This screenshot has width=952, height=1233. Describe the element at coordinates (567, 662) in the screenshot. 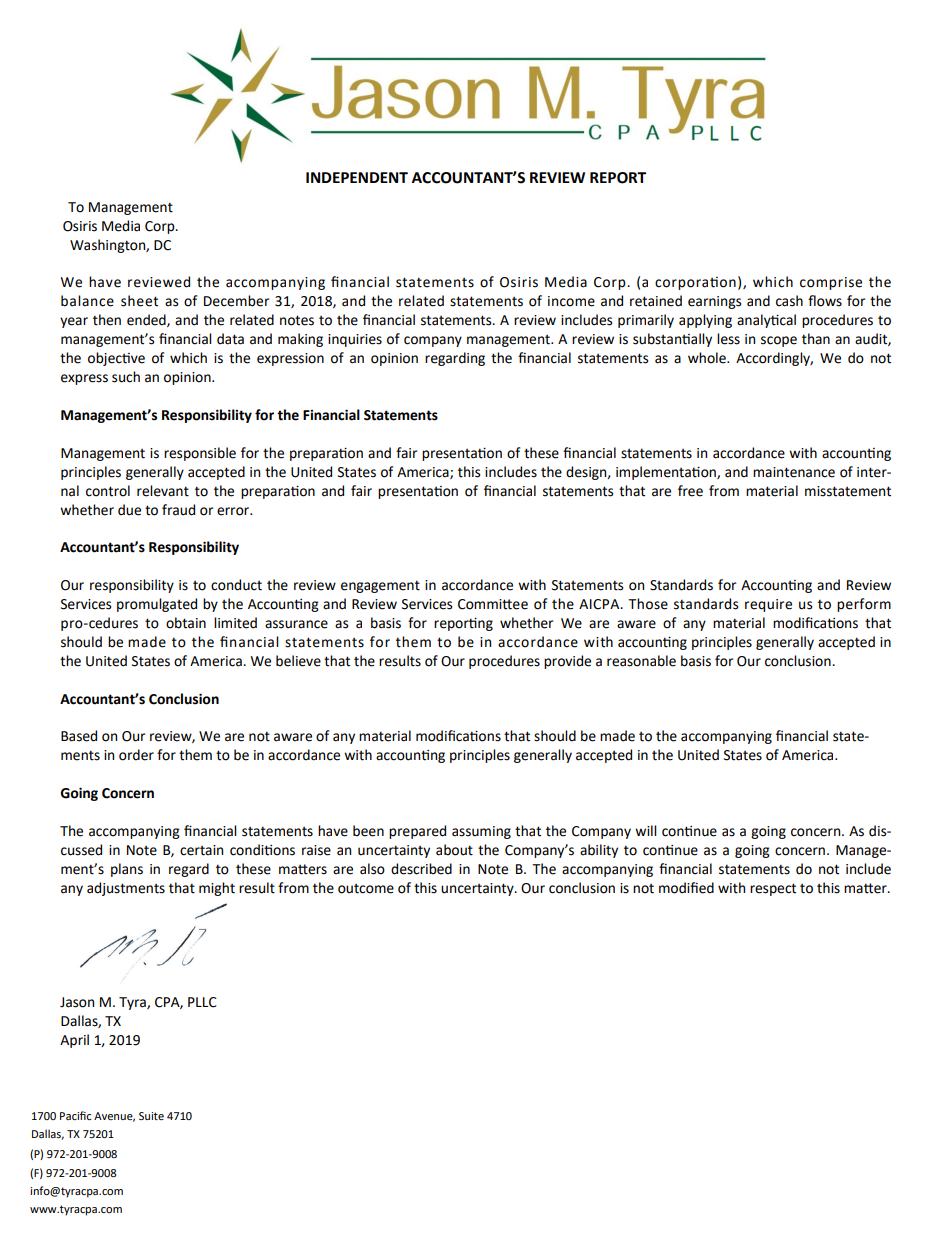

I see `provide` at that location.
